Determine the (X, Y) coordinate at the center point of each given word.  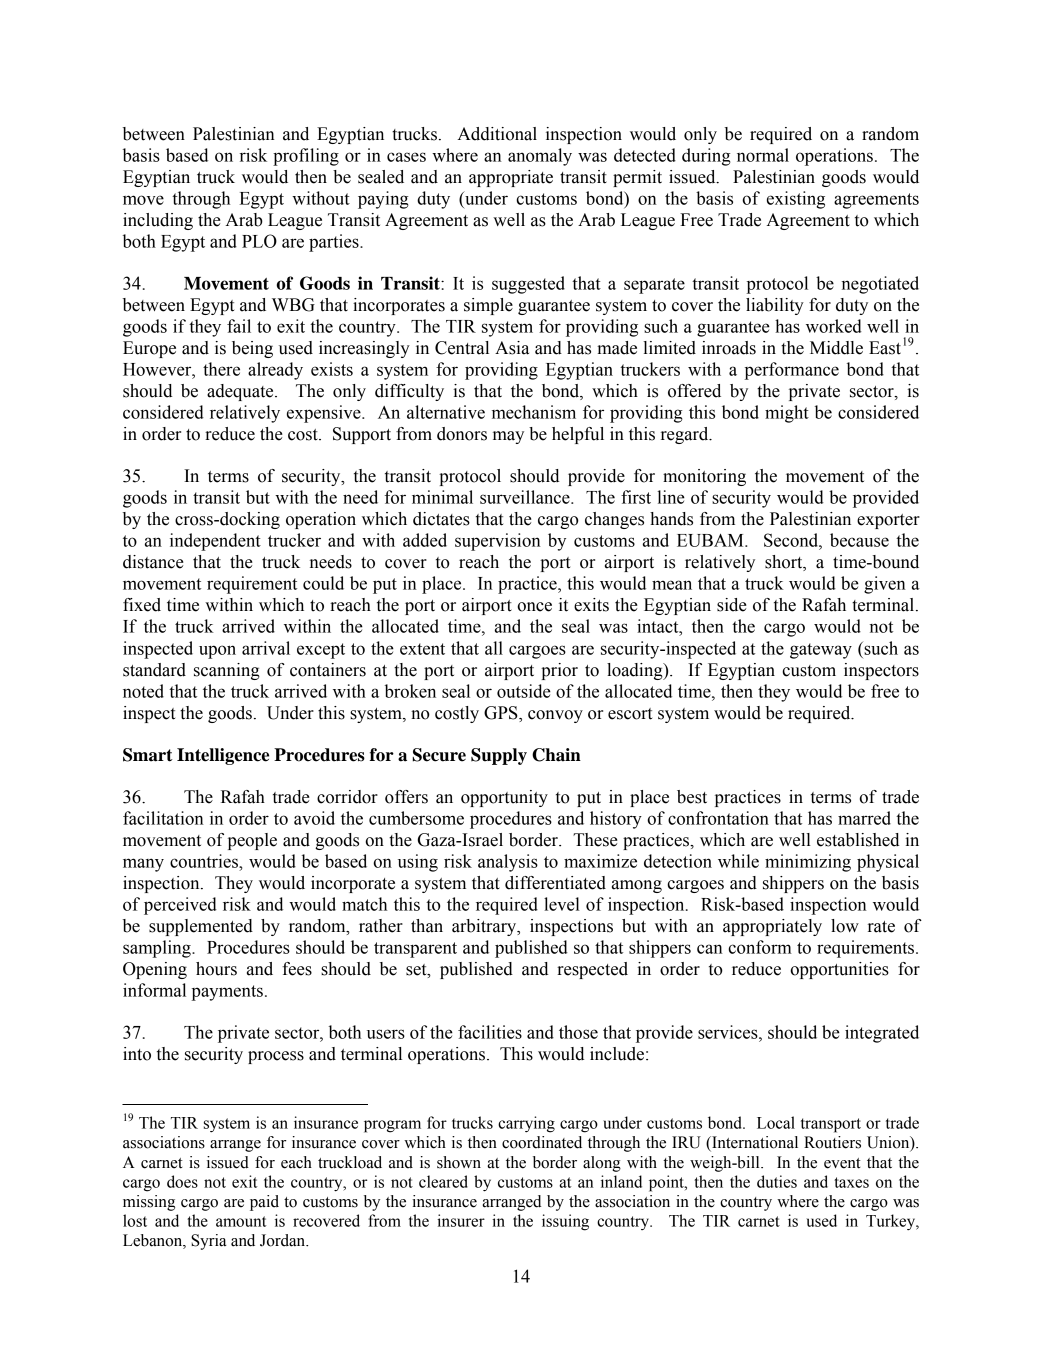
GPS (502, 714)
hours (216, 969)
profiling (306, 157)
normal (763, 155)
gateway (821, 651)
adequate (241, 392)
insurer (461, 1220)
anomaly (540, 157)
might (787, 414)
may (508, 437)
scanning (227, 671)
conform (760, 947)
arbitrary (485, 927)
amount (241, 1221)
